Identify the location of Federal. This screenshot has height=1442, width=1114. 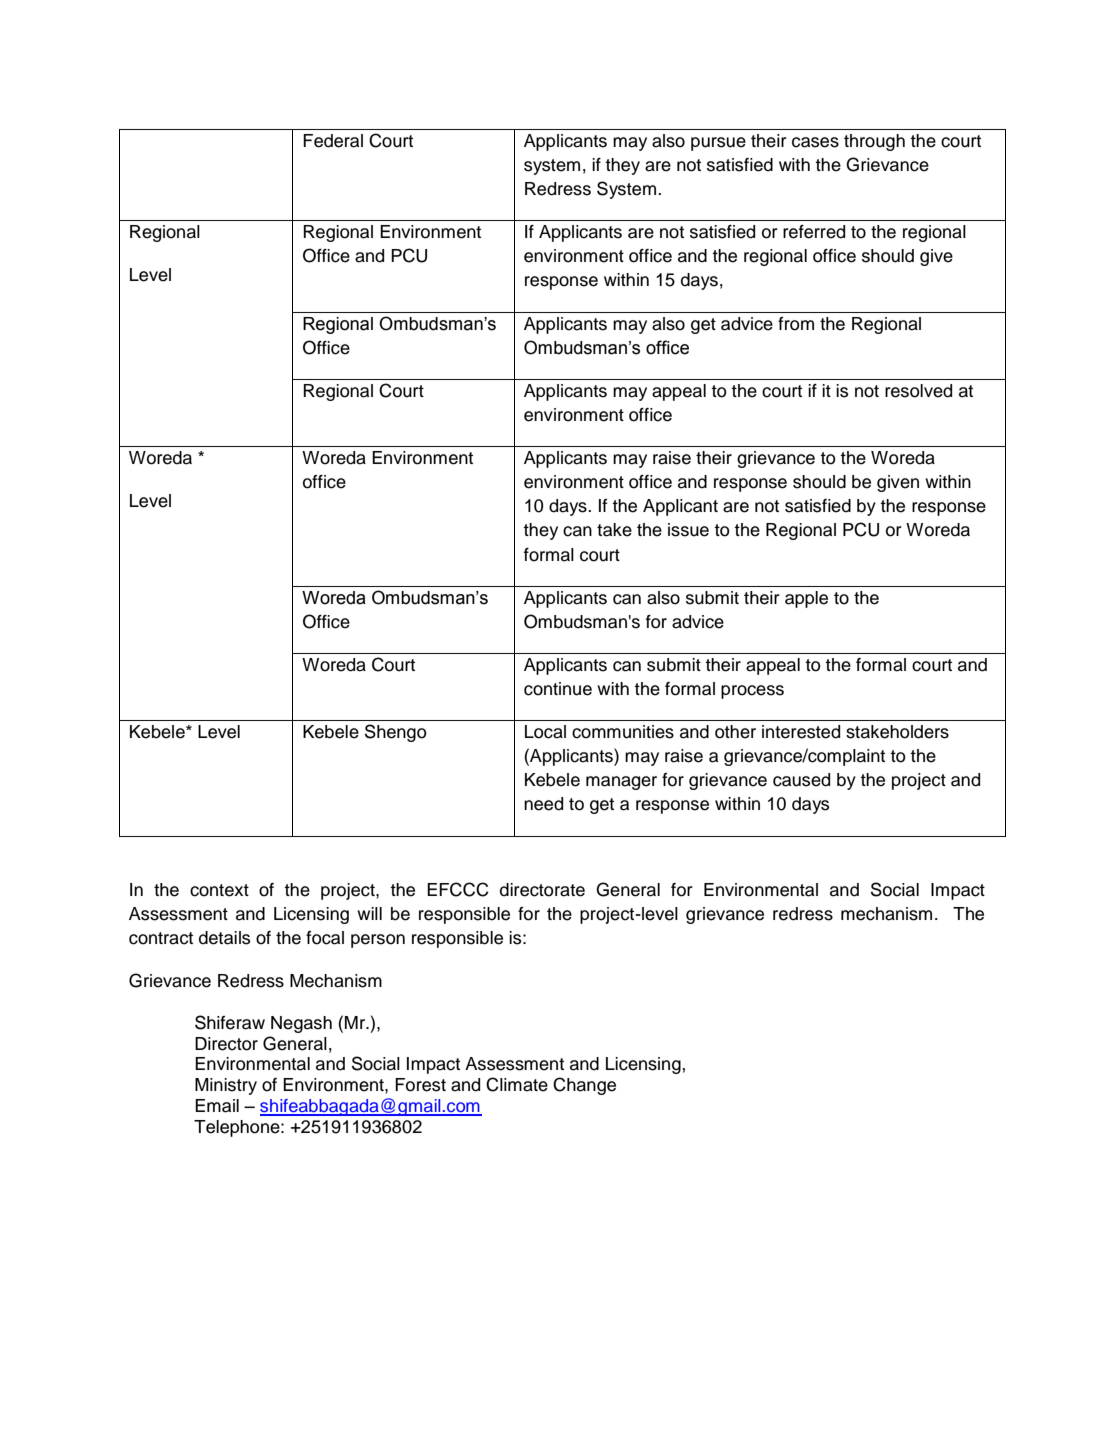
(333, 141).
